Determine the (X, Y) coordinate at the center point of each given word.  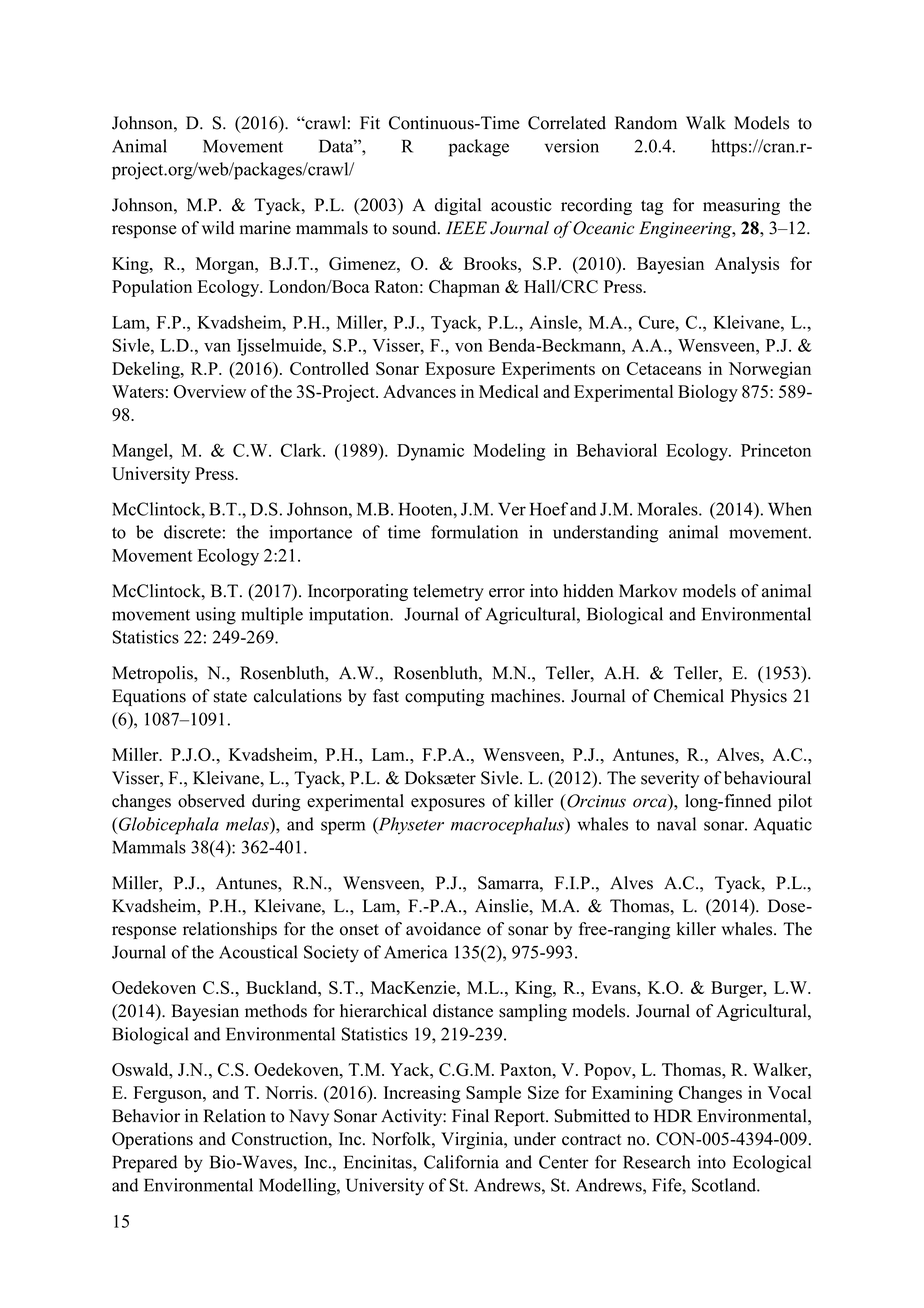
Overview (210, 391)
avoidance (443, 929)
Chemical (689, 696)
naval (676, 824)
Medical (509, 391)
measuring (741, 206)
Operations (152, 1140)
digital (458, 206)
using (216, 616)
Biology (708, 393)
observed (211, 801)
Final (470, 1115)
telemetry (448, 592)
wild (218, 228)
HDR (673, 1115)
